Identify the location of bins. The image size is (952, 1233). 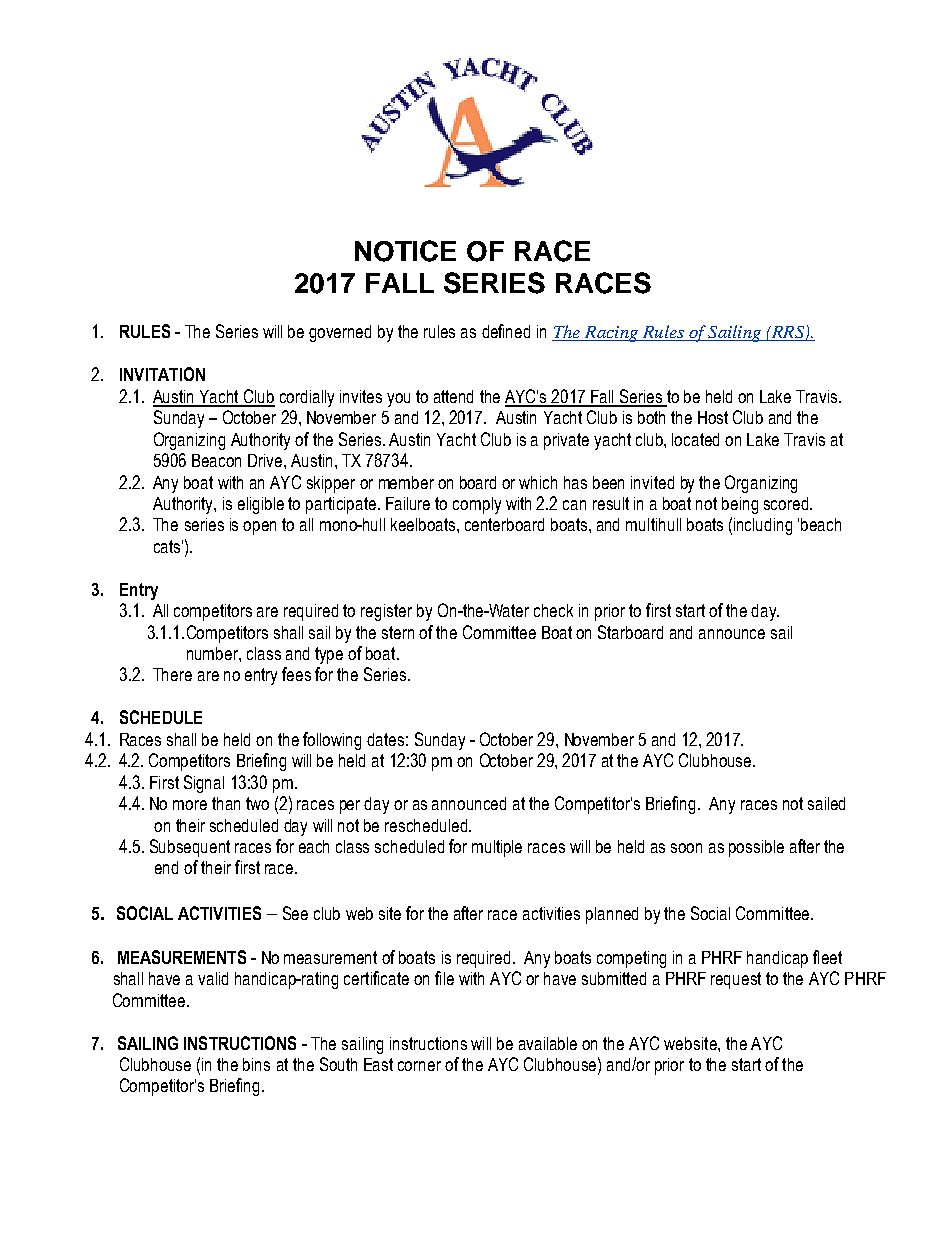
(256, 1064).
